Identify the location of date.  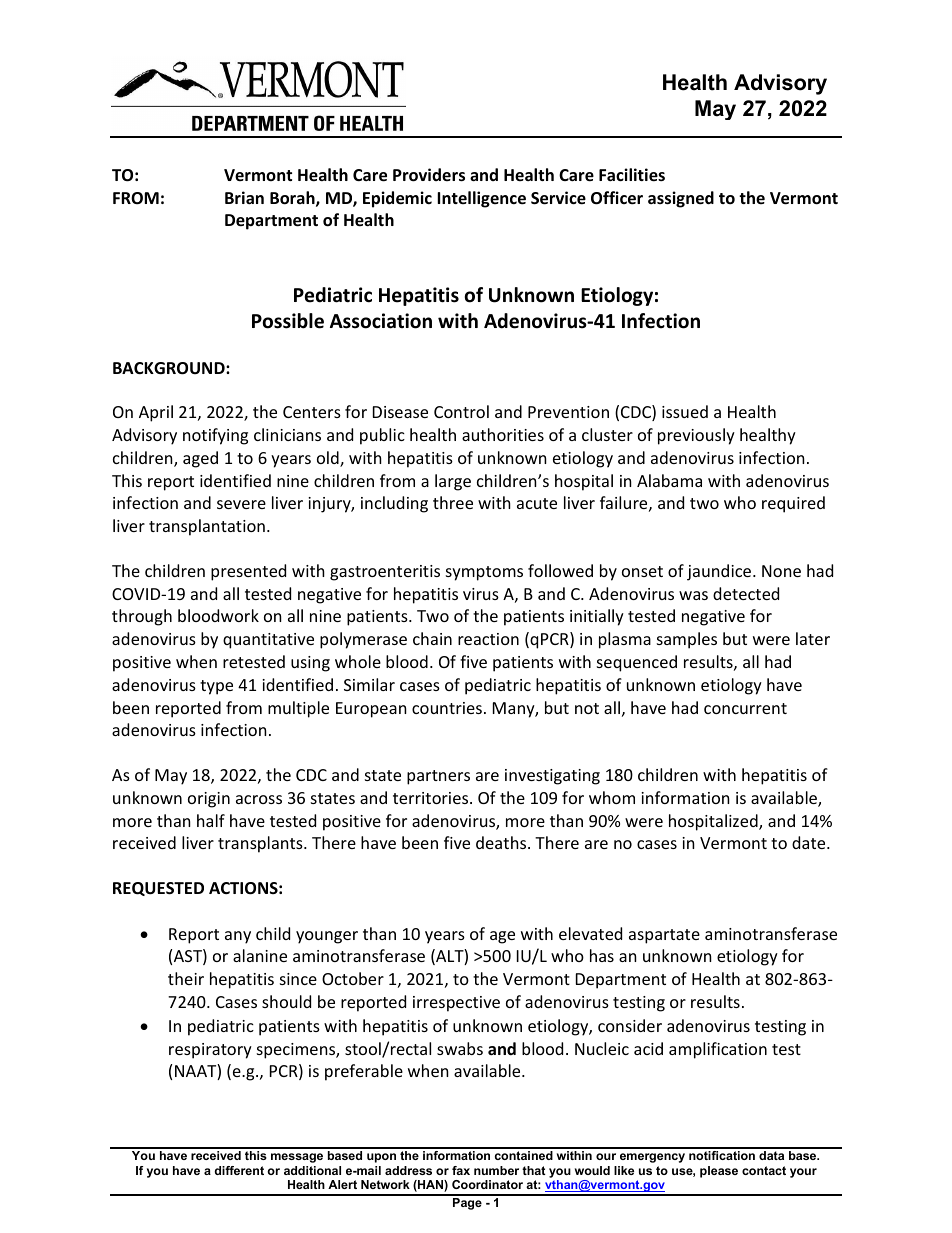
(810, 842).
